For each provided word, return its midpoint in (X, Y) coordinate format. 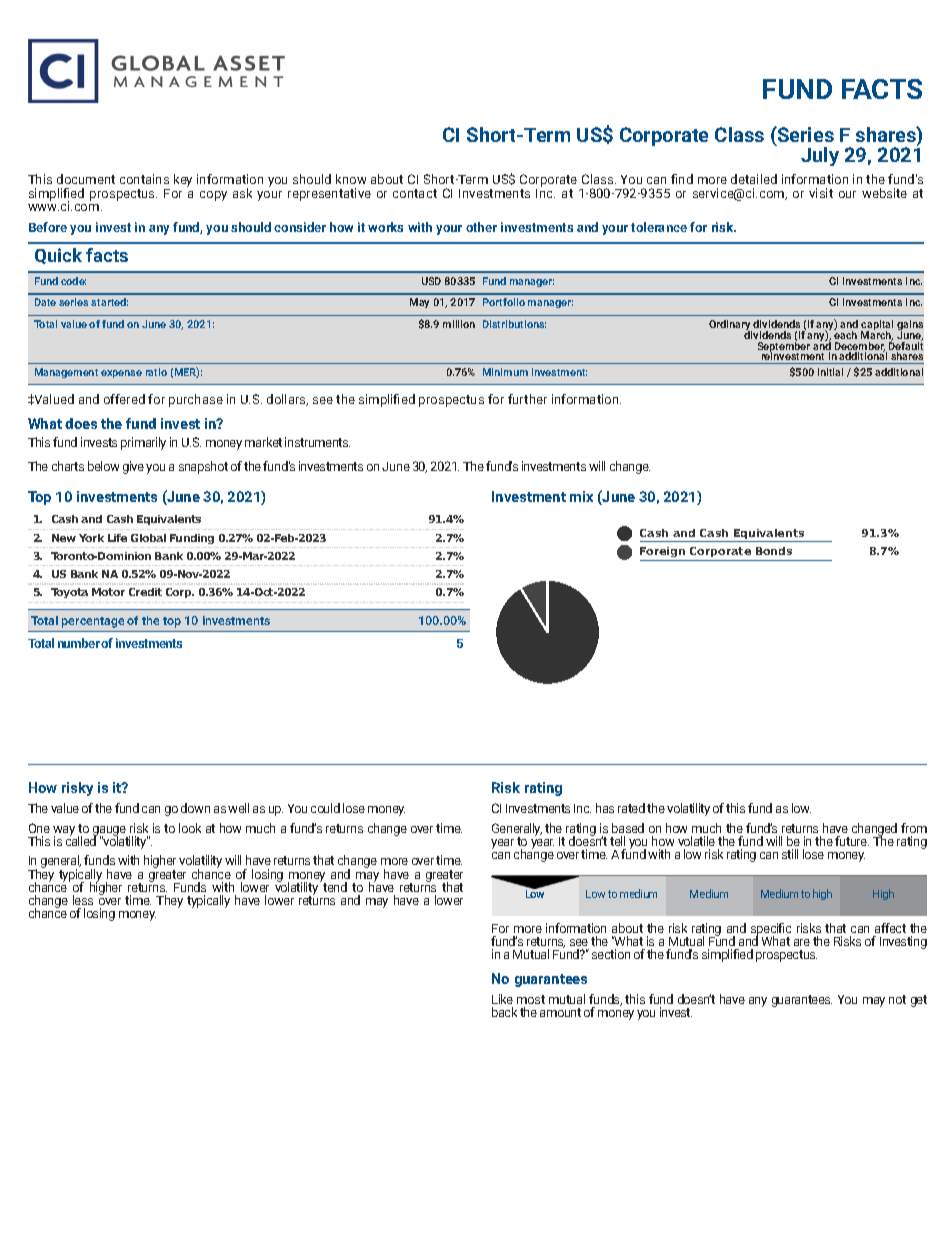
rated (631, 808)
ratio (156, 372)
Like (502, 999)
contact (415, 193)
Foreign (664, 554)
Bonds (774, 551)
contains (144, 179)
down (195, 808)
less (83, 900)
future (852, 841)
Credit (145, 592)
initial (830, 372)
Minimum (505, 372)
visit (821, 193)
